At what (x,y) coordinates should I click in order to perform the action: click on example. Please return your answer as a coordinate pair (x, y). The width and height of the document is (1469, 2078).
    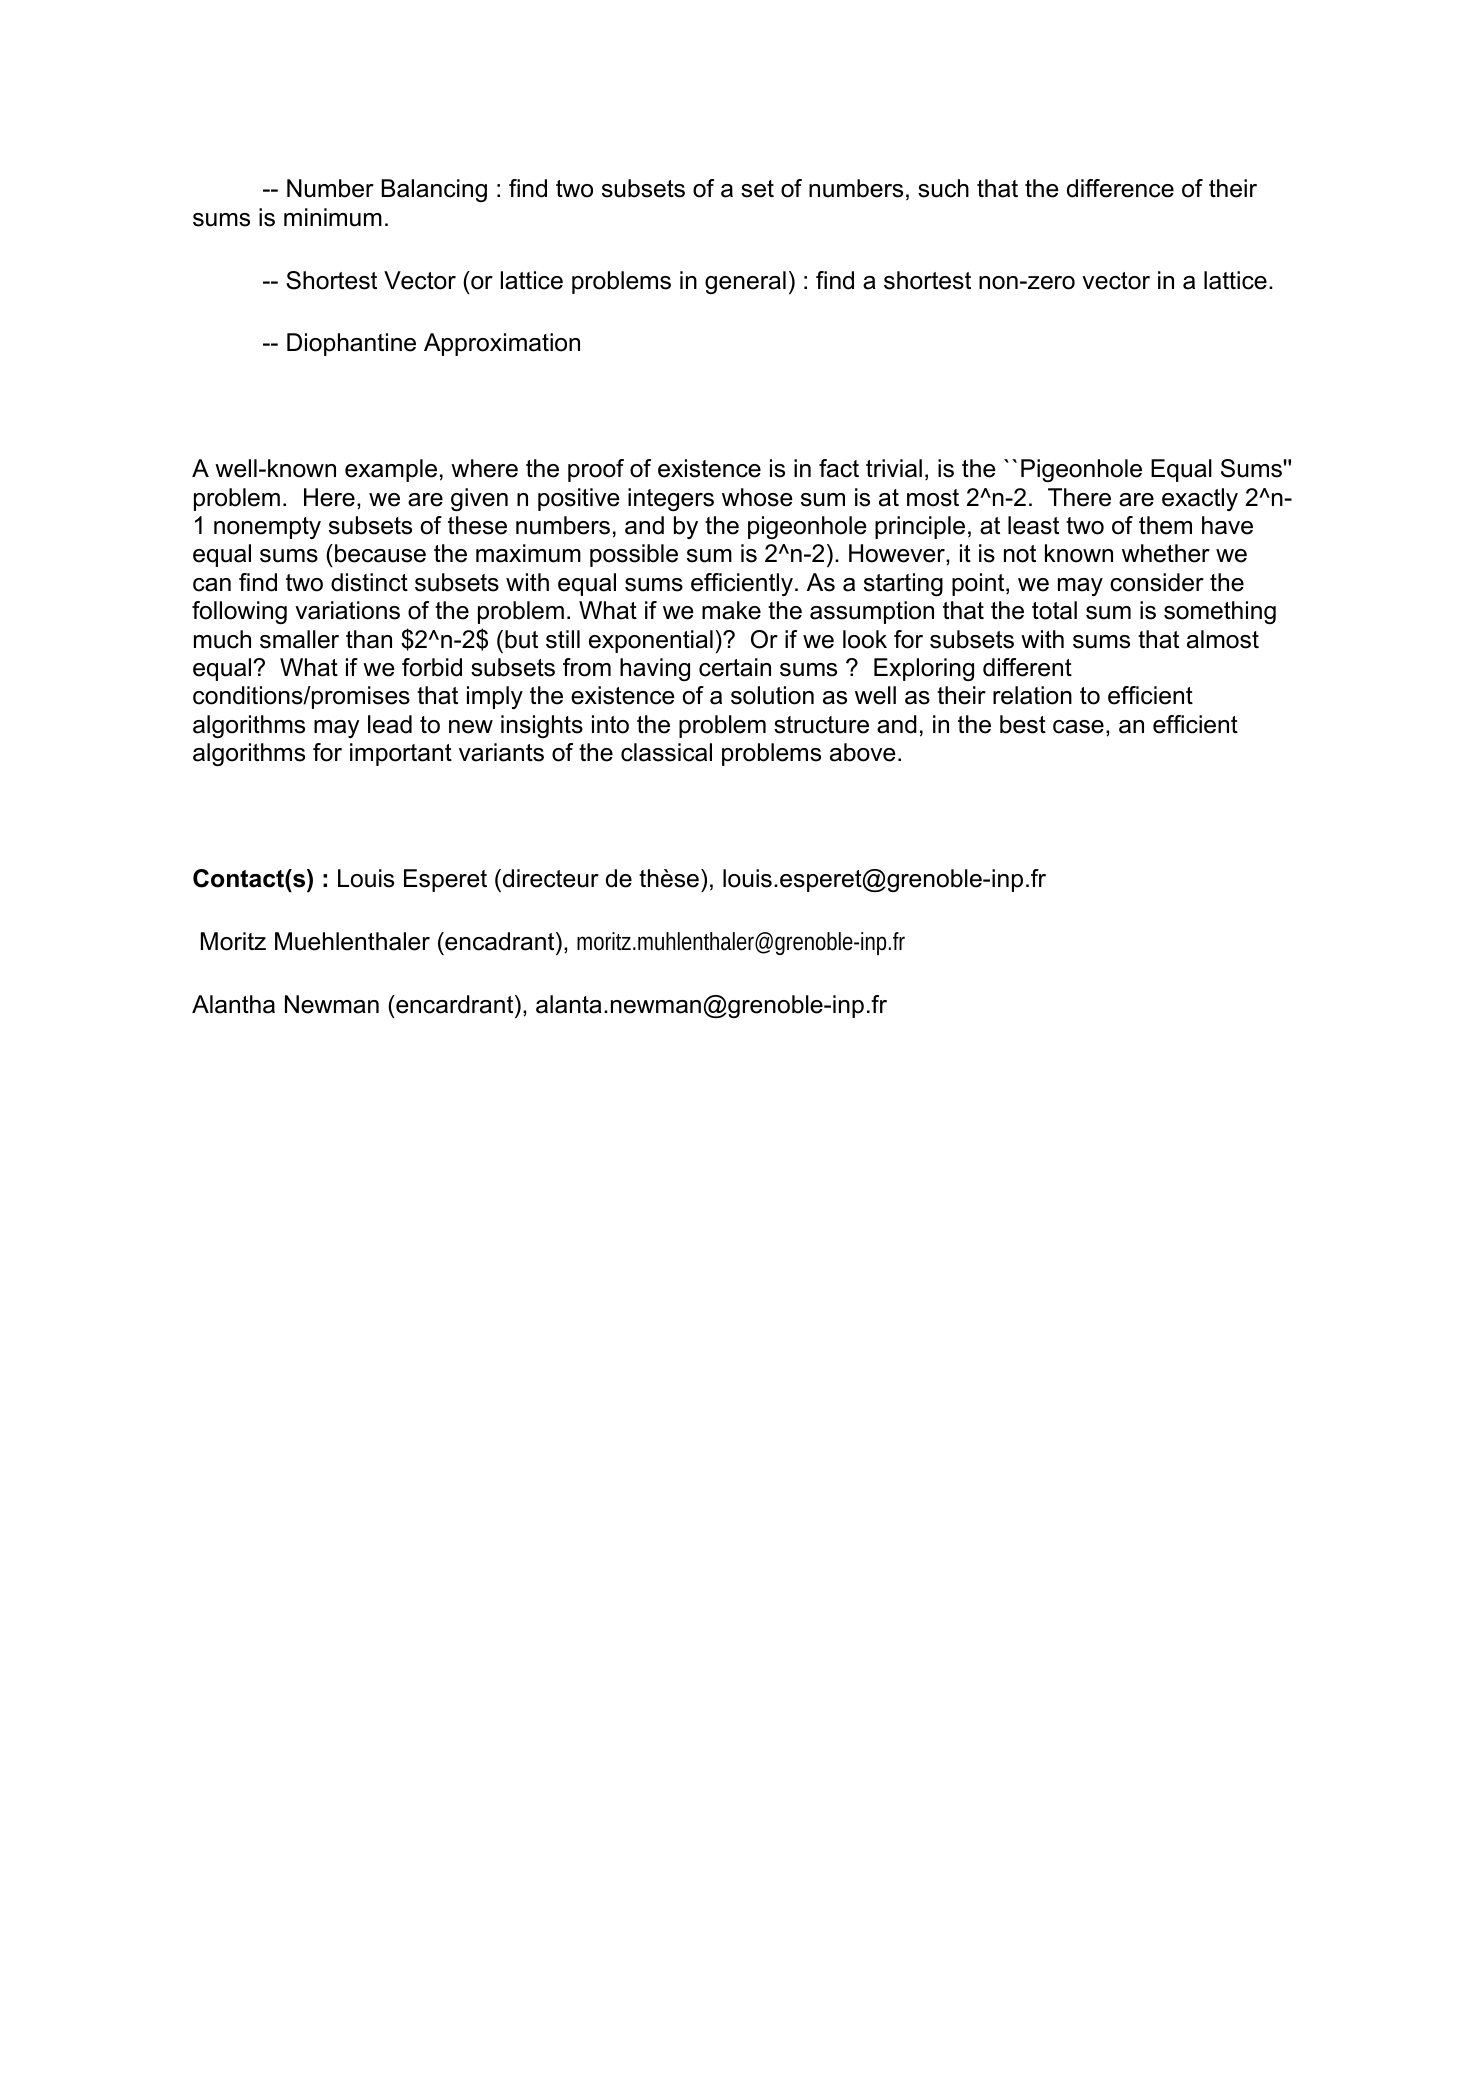
    Looking at the image, I should click on (391, 470).
